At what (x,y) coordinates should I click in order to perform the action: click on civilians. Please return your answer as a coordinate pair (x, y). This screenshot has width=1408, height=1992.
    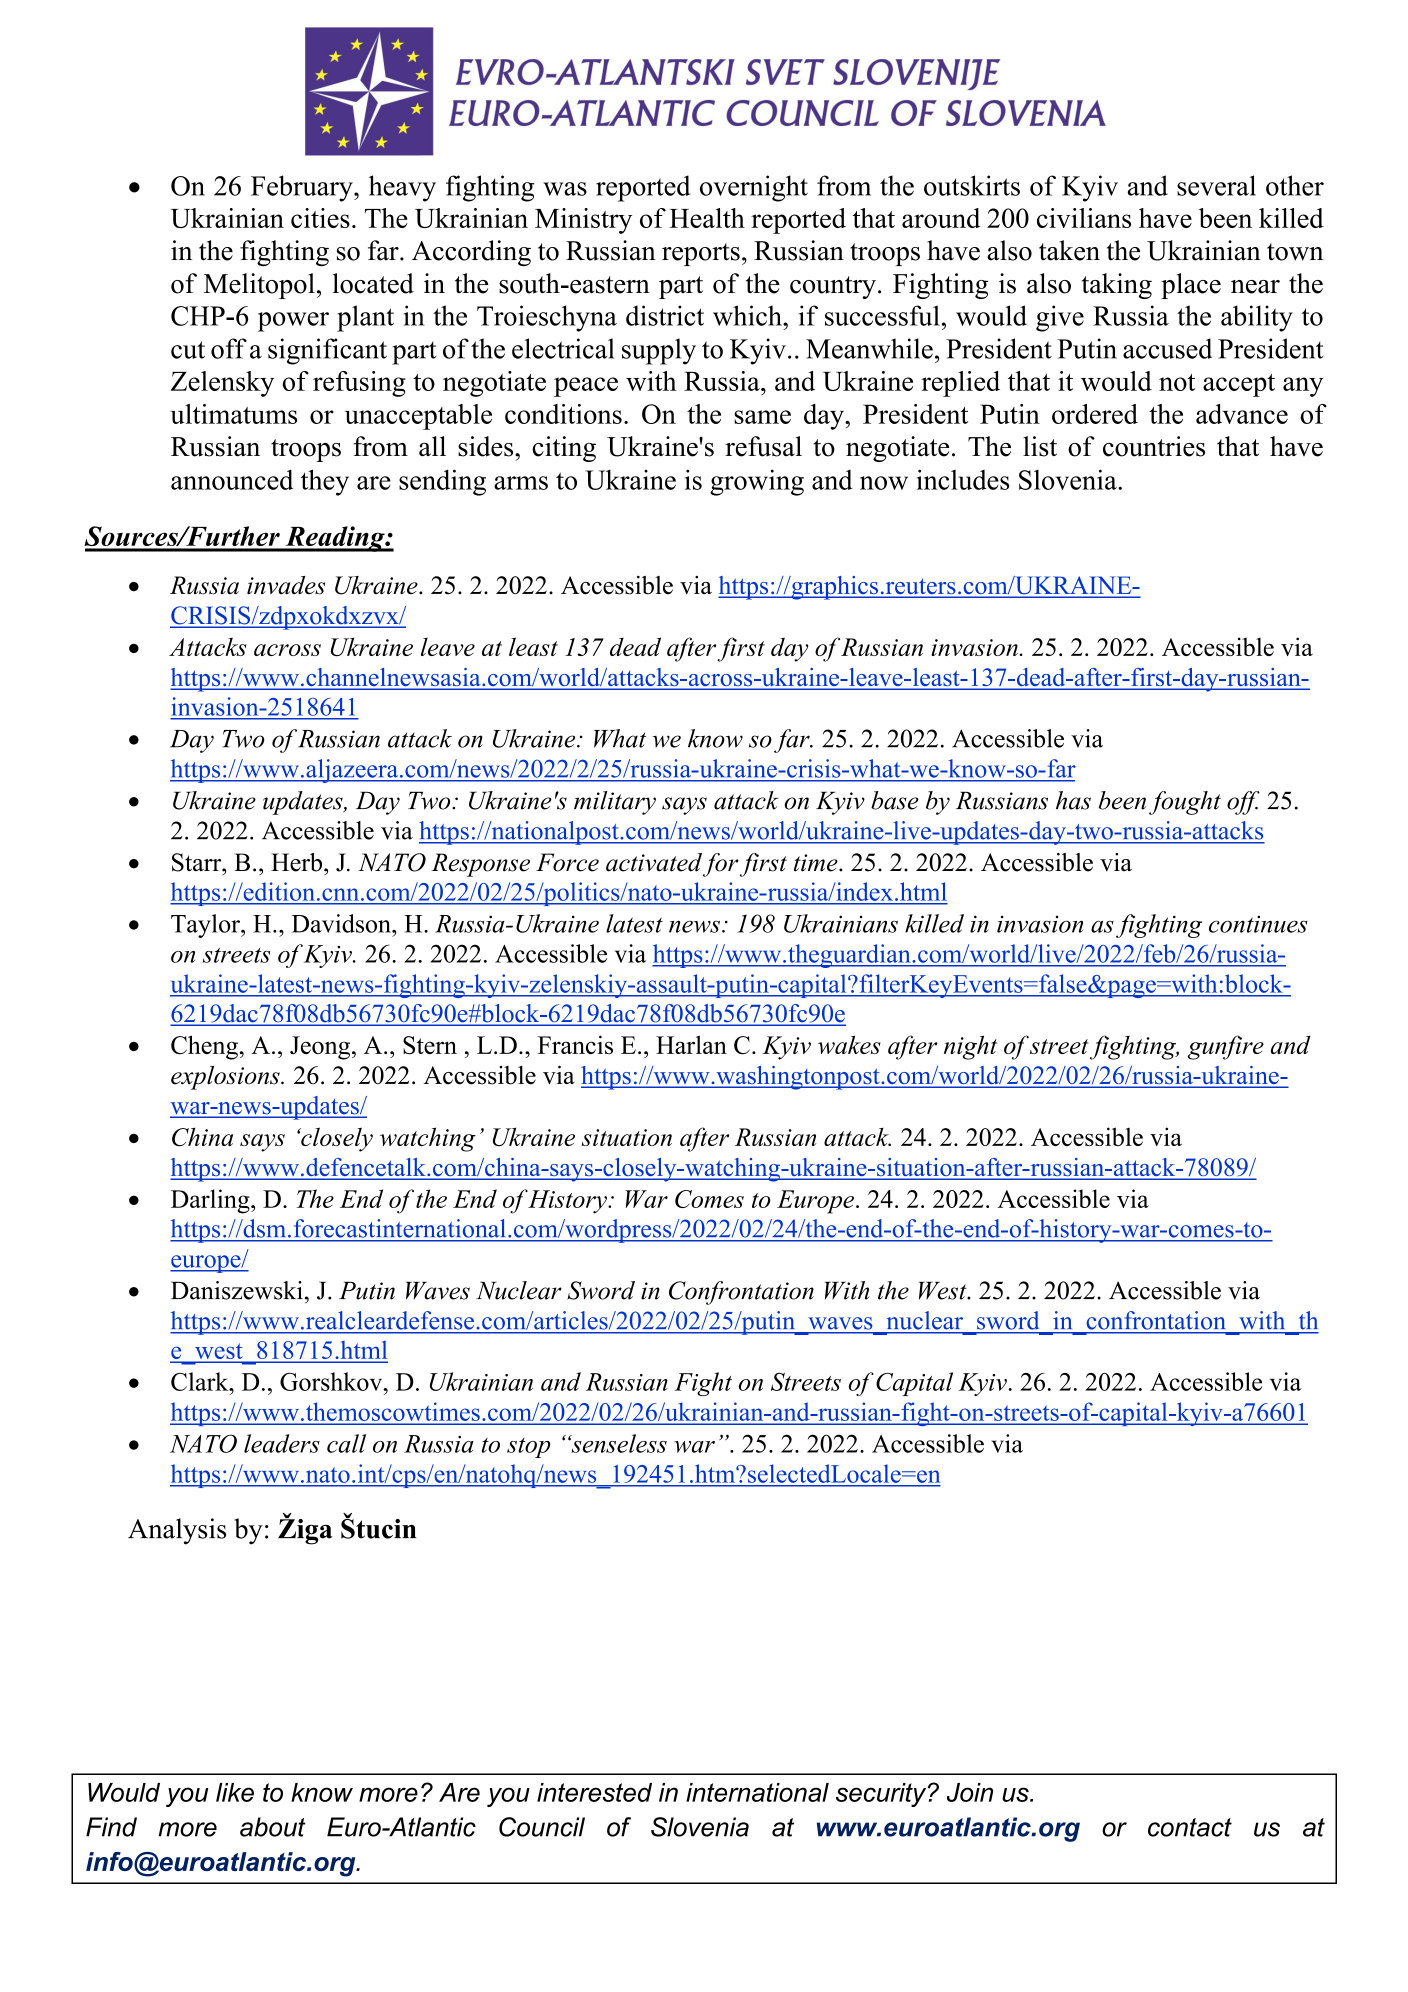
    Looking at the image, I should click on (1084, 218).
